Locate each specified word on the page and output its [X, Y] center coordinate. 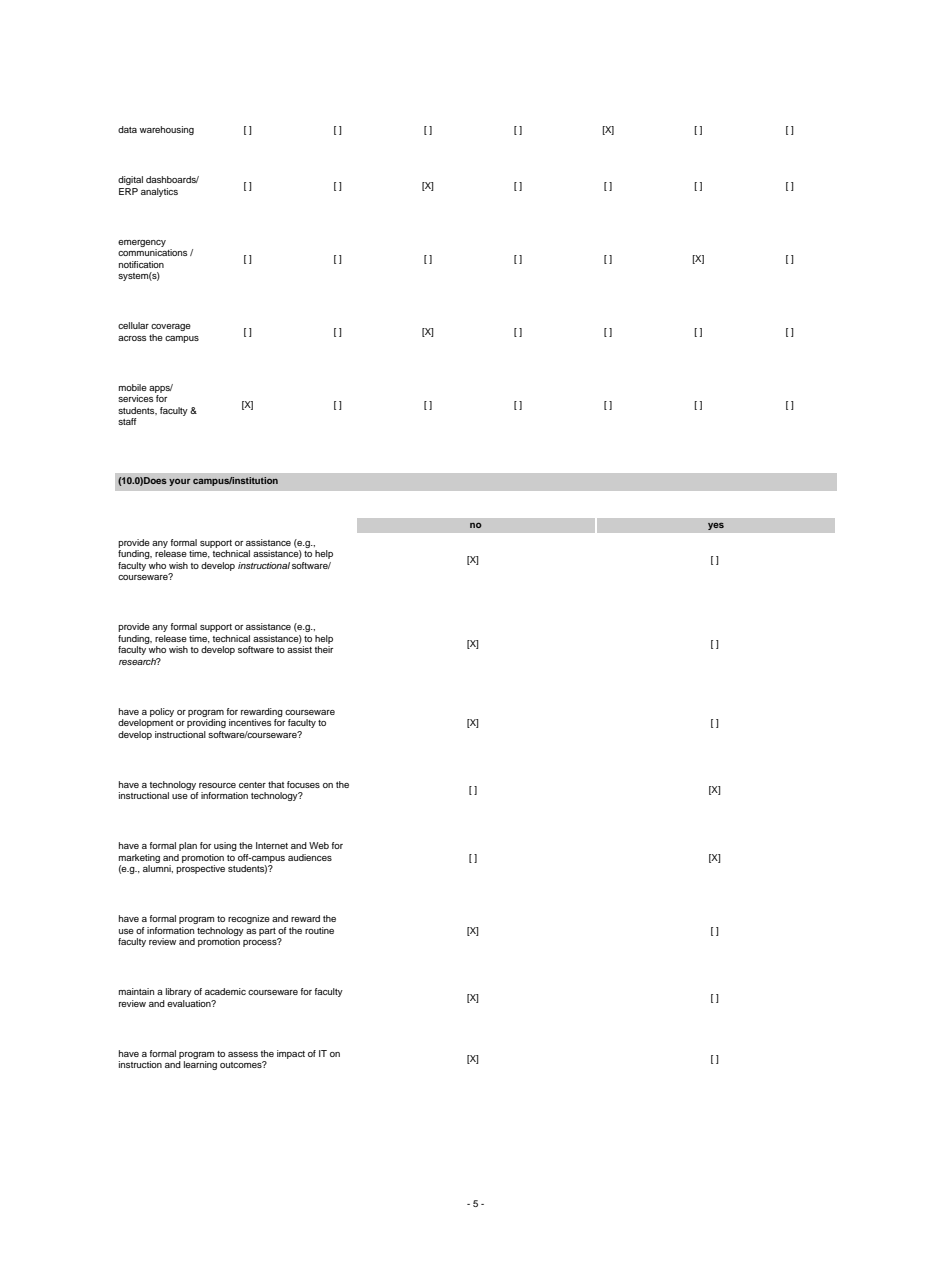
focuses [303, 784]
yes [716, 526]
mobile [133, 387]
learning [200, 1065]
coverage [171, 327]
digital [130, 180]
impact [291, 1054]
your [179, 482]
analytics [159, 192]
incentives [250, 722]
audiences [310, 857]
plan [188, 846]
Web [319, 845]
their [323, 649]
